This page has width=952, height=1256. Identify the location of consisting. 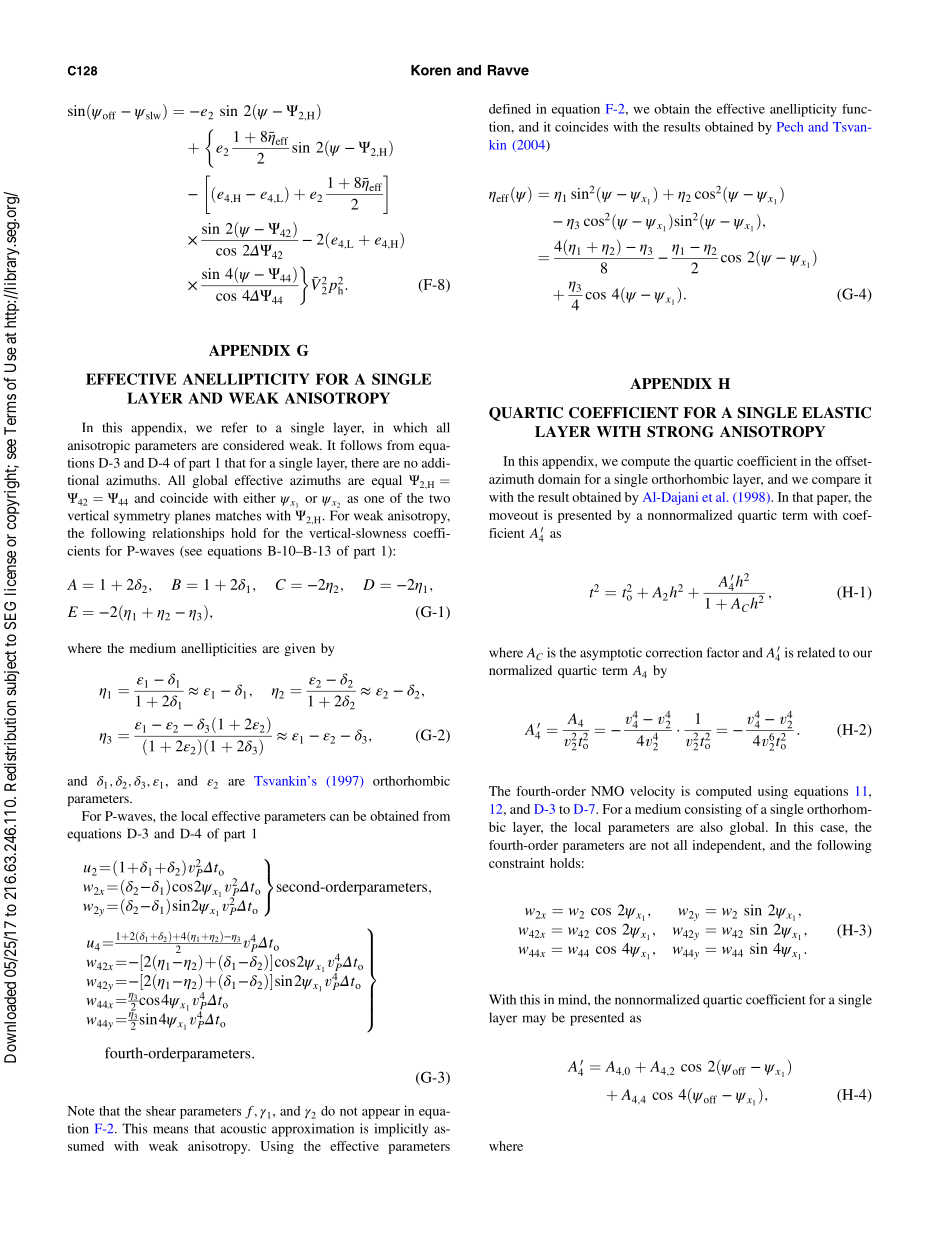
(713, 810).
